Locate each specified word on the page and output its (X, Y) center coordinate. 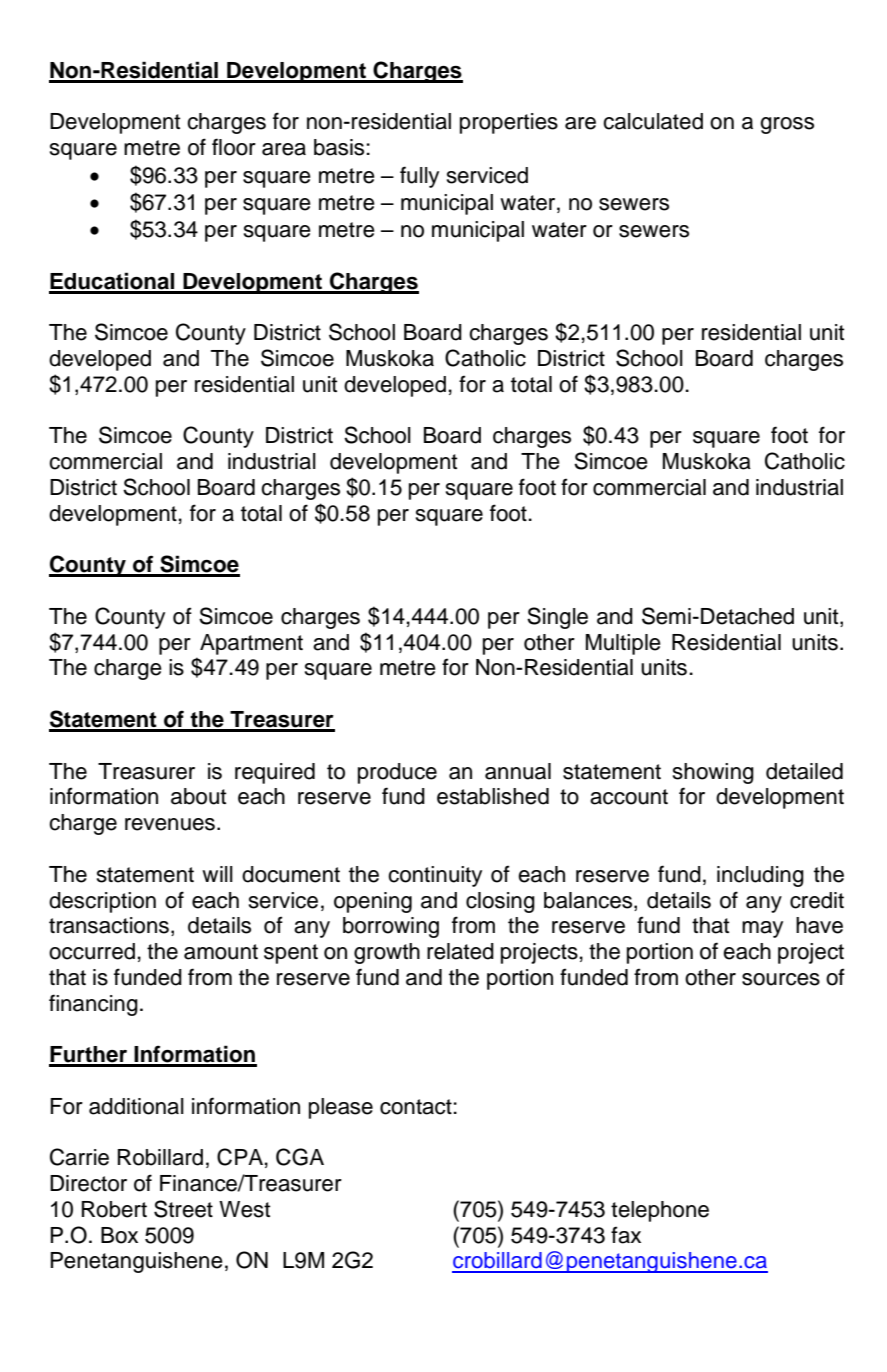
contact (416, 1107)
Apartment (251, 644)
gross (787, 125)
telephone (660, 1211)
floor (234, 147)
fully (419, 177)
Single (557, 618)
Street (183, 1209)
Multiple (623, 644)
